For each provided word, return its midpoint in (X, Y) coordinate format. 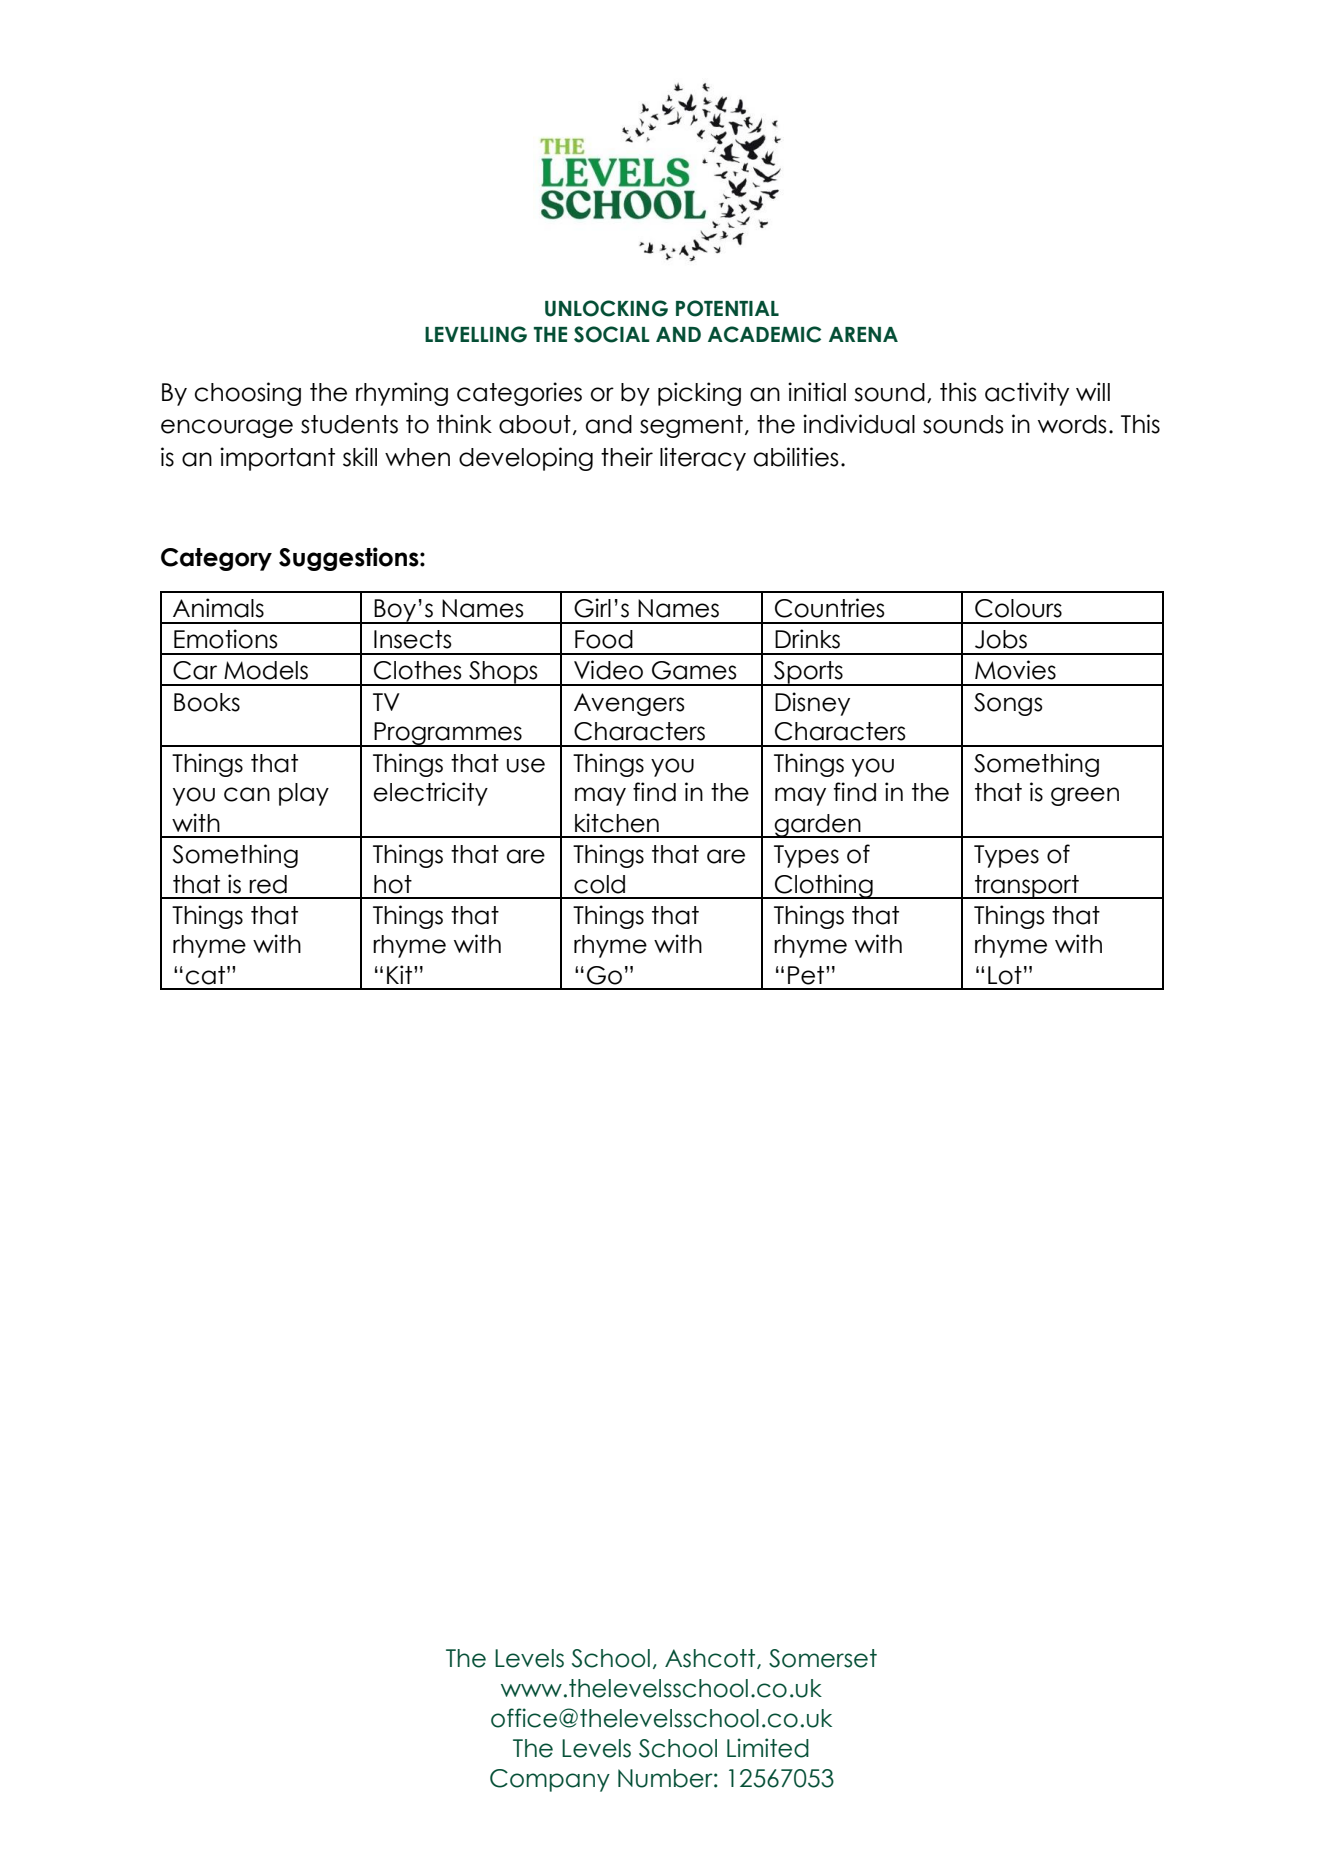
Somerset (823, 1658)
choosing (248, 394)
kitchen (617, 823)
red (268, 884)
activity (1027, 394)
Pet (807, 975)
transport (1027, 887)
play (304, 794)
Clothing (824, 886)
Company (550, 1780)
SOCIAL (612, 334)
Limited (768, 1748)
